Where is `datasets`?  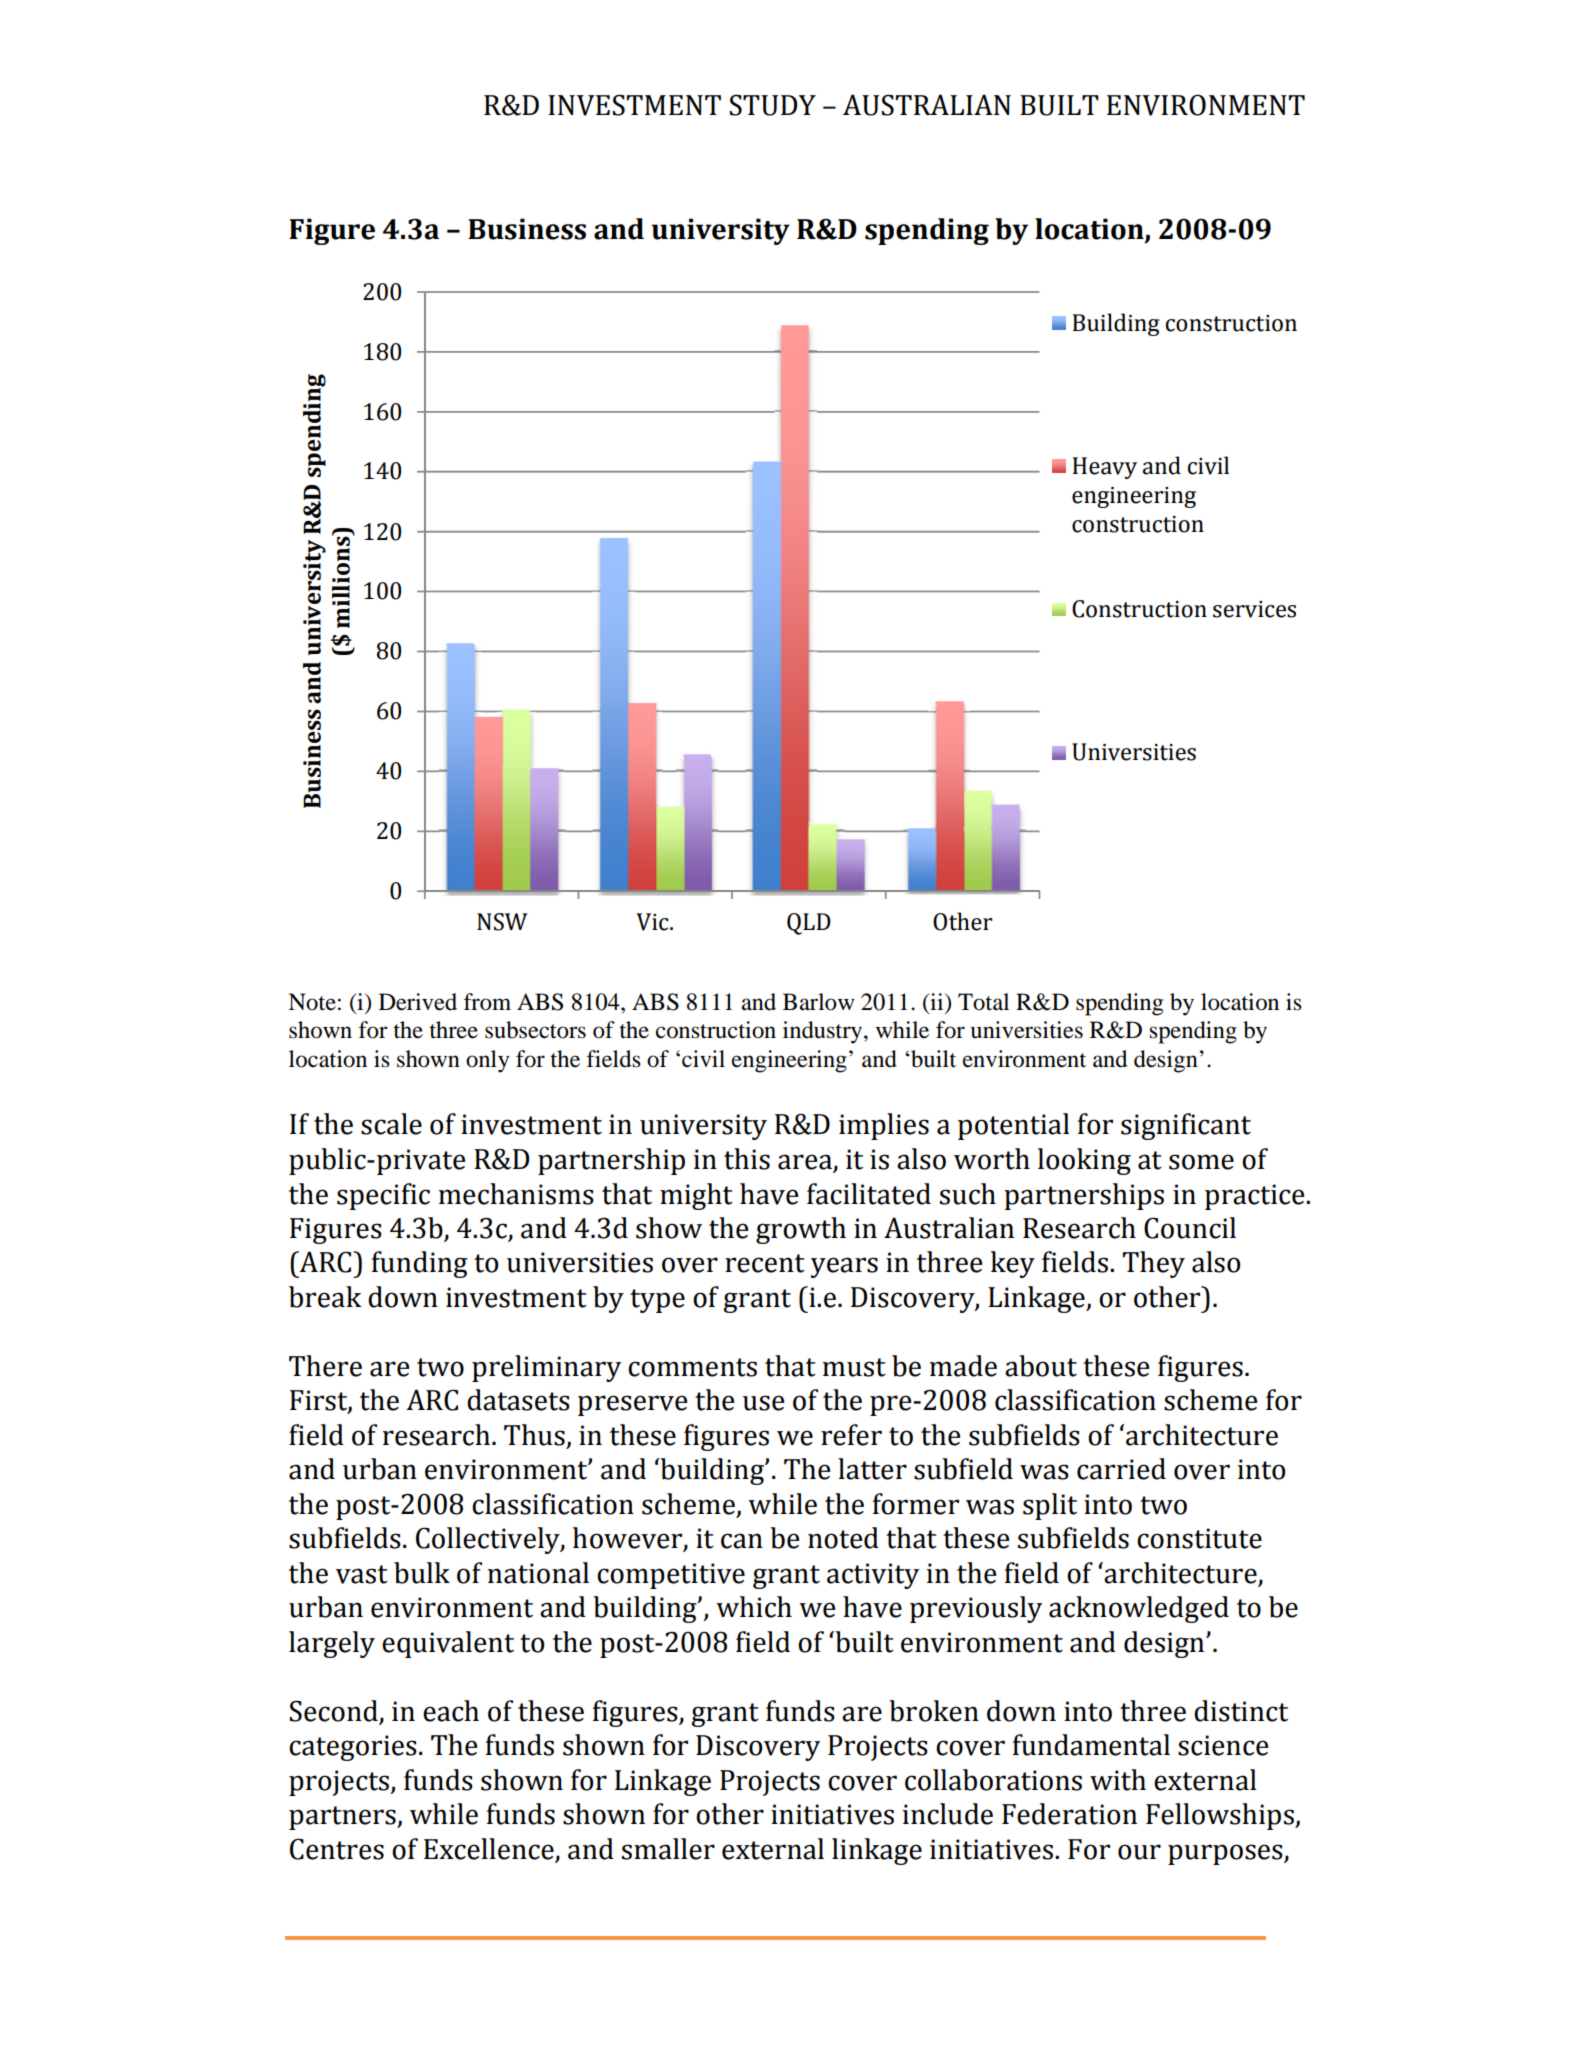 datasets is located at coordinates (518, 1400).
